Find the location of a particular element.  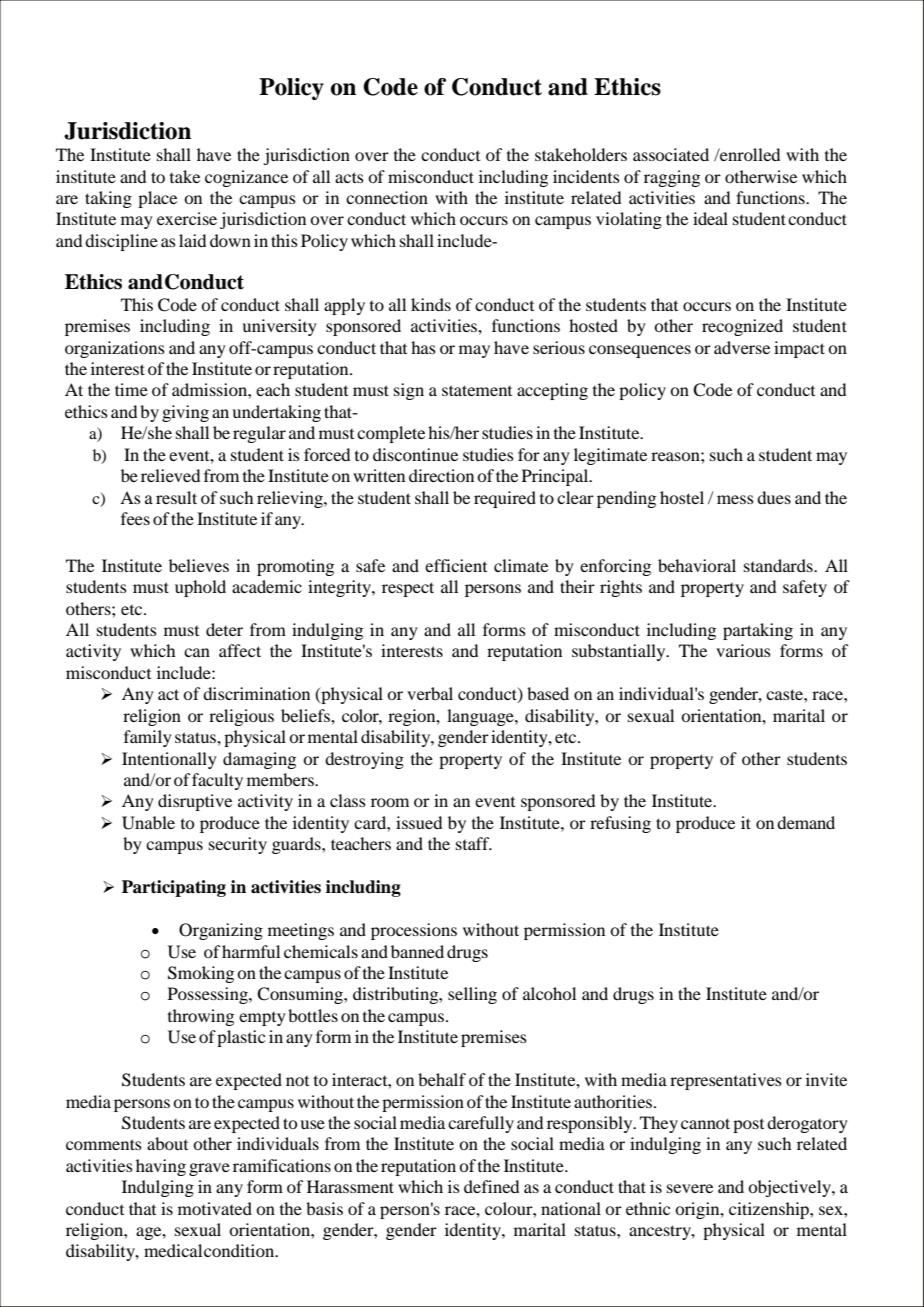

ideal is located at coordinates (710, 218).
